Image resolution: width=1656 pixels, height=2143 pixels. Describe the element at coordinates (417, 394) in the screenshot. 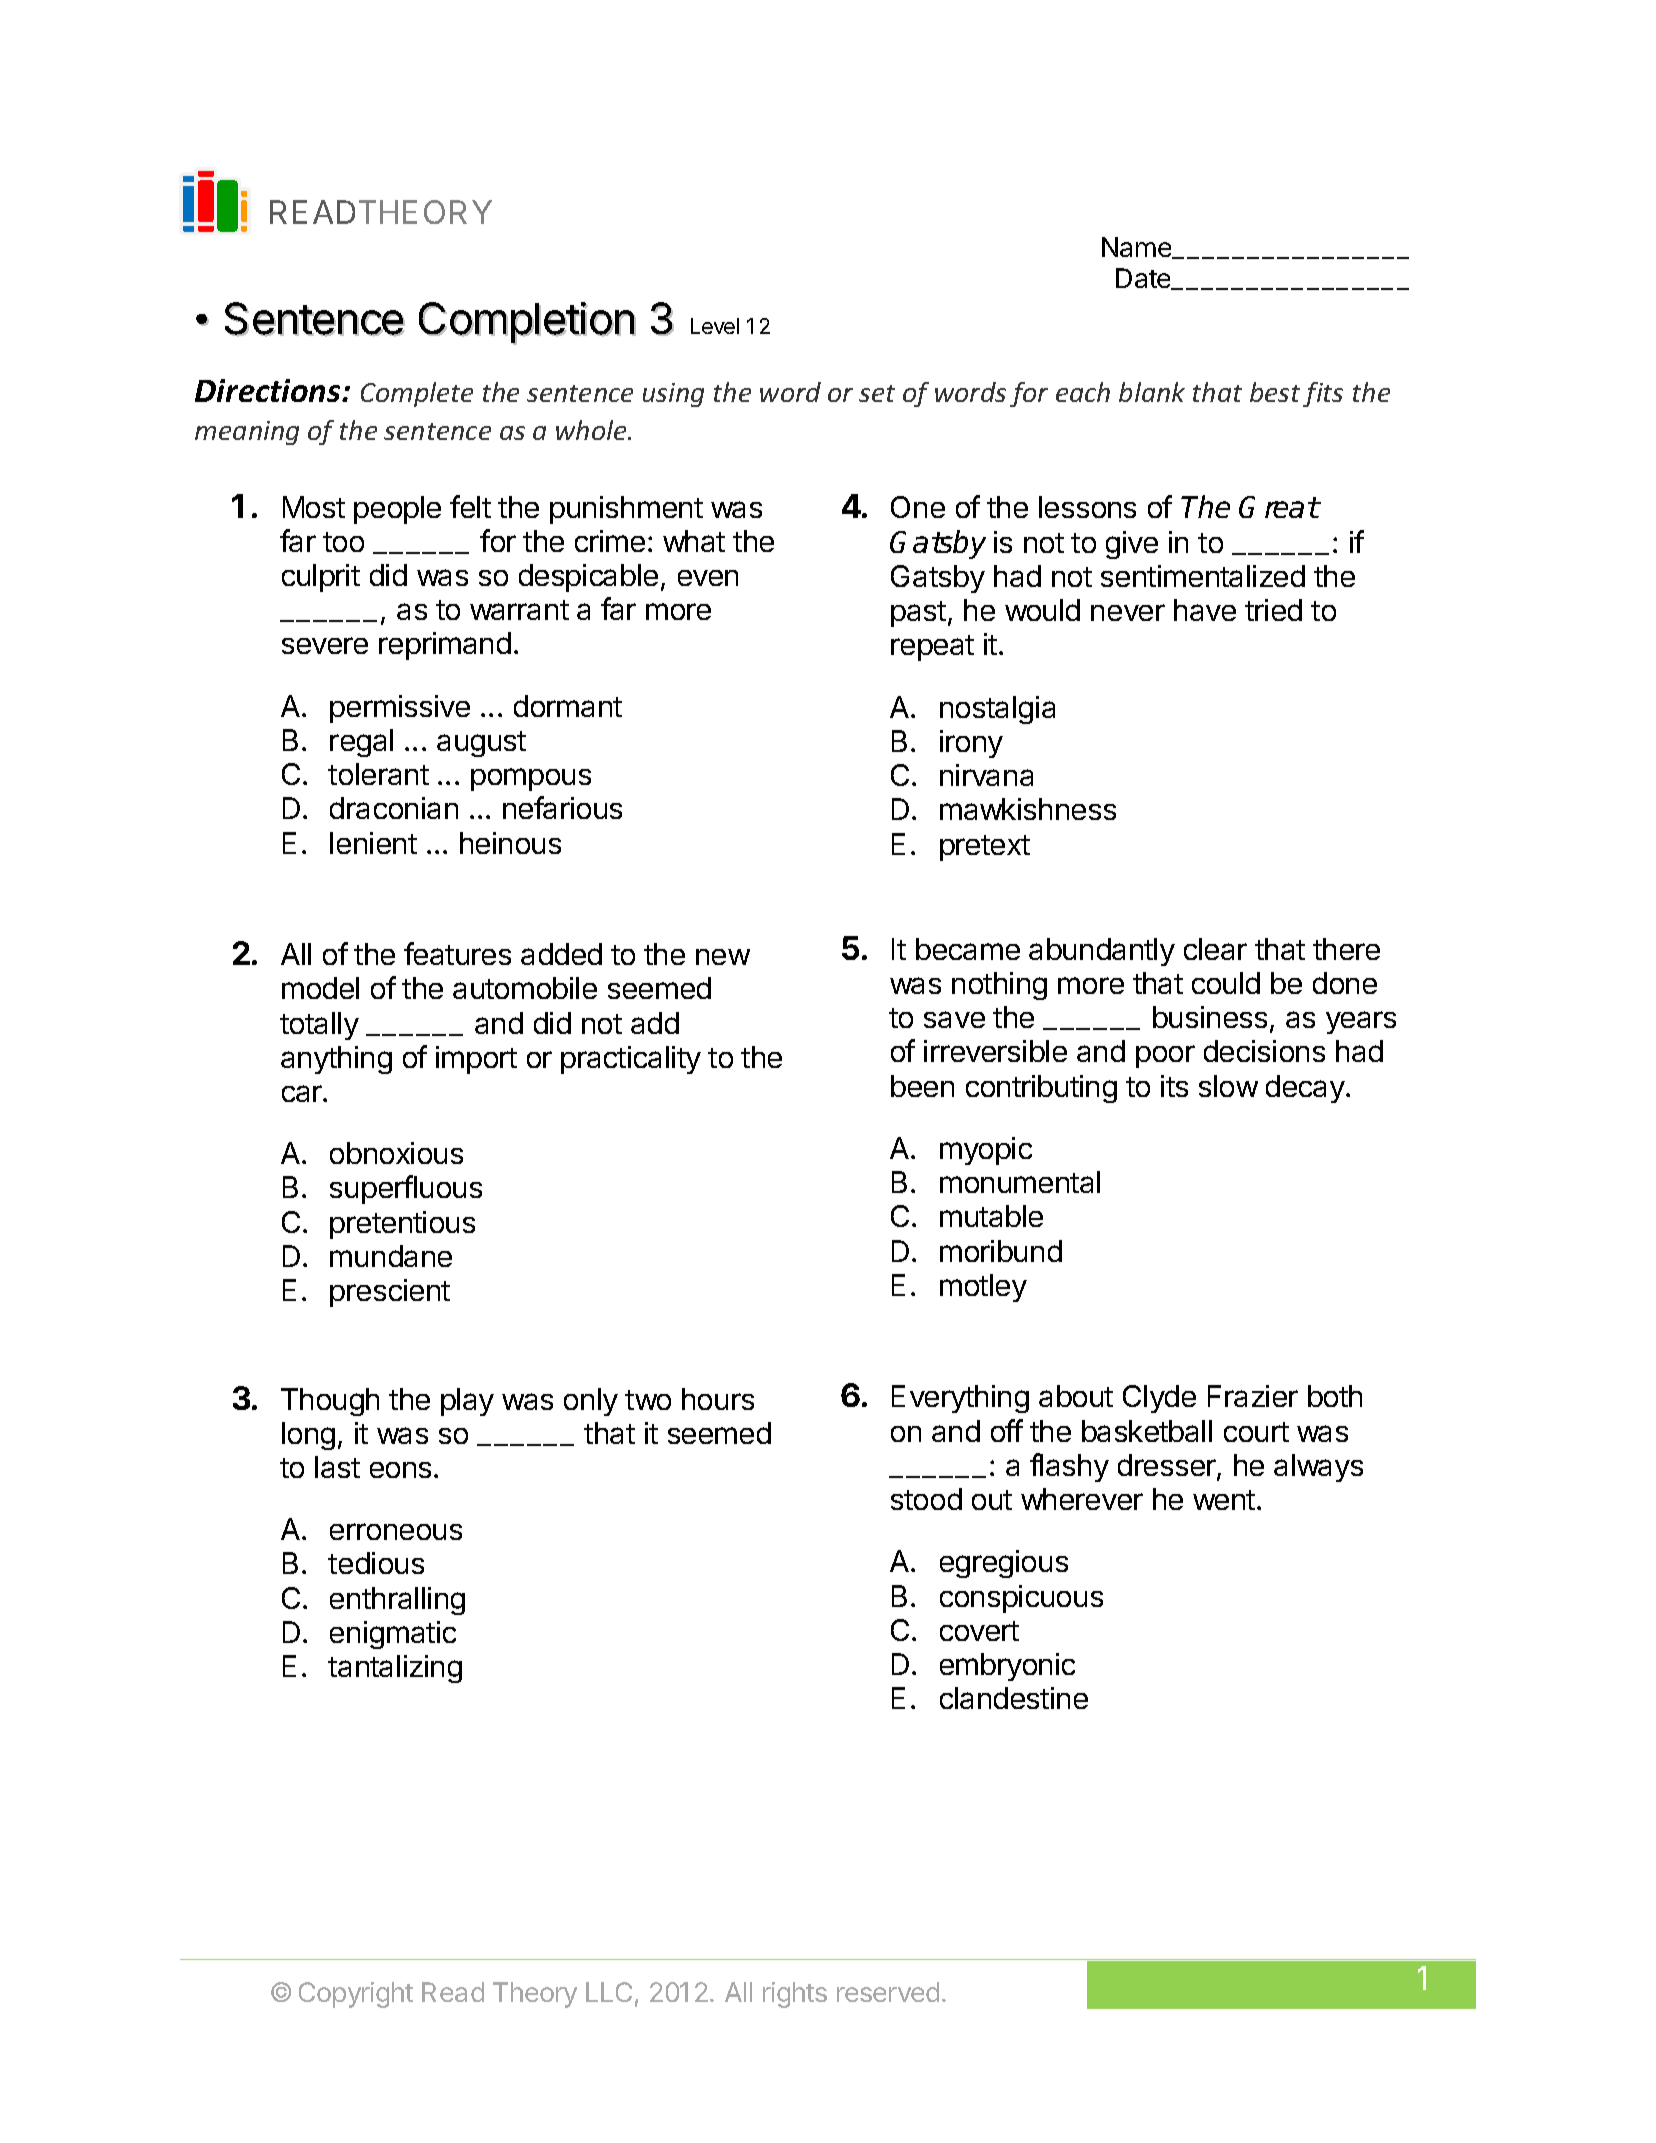

I see `Complete` at that location.
